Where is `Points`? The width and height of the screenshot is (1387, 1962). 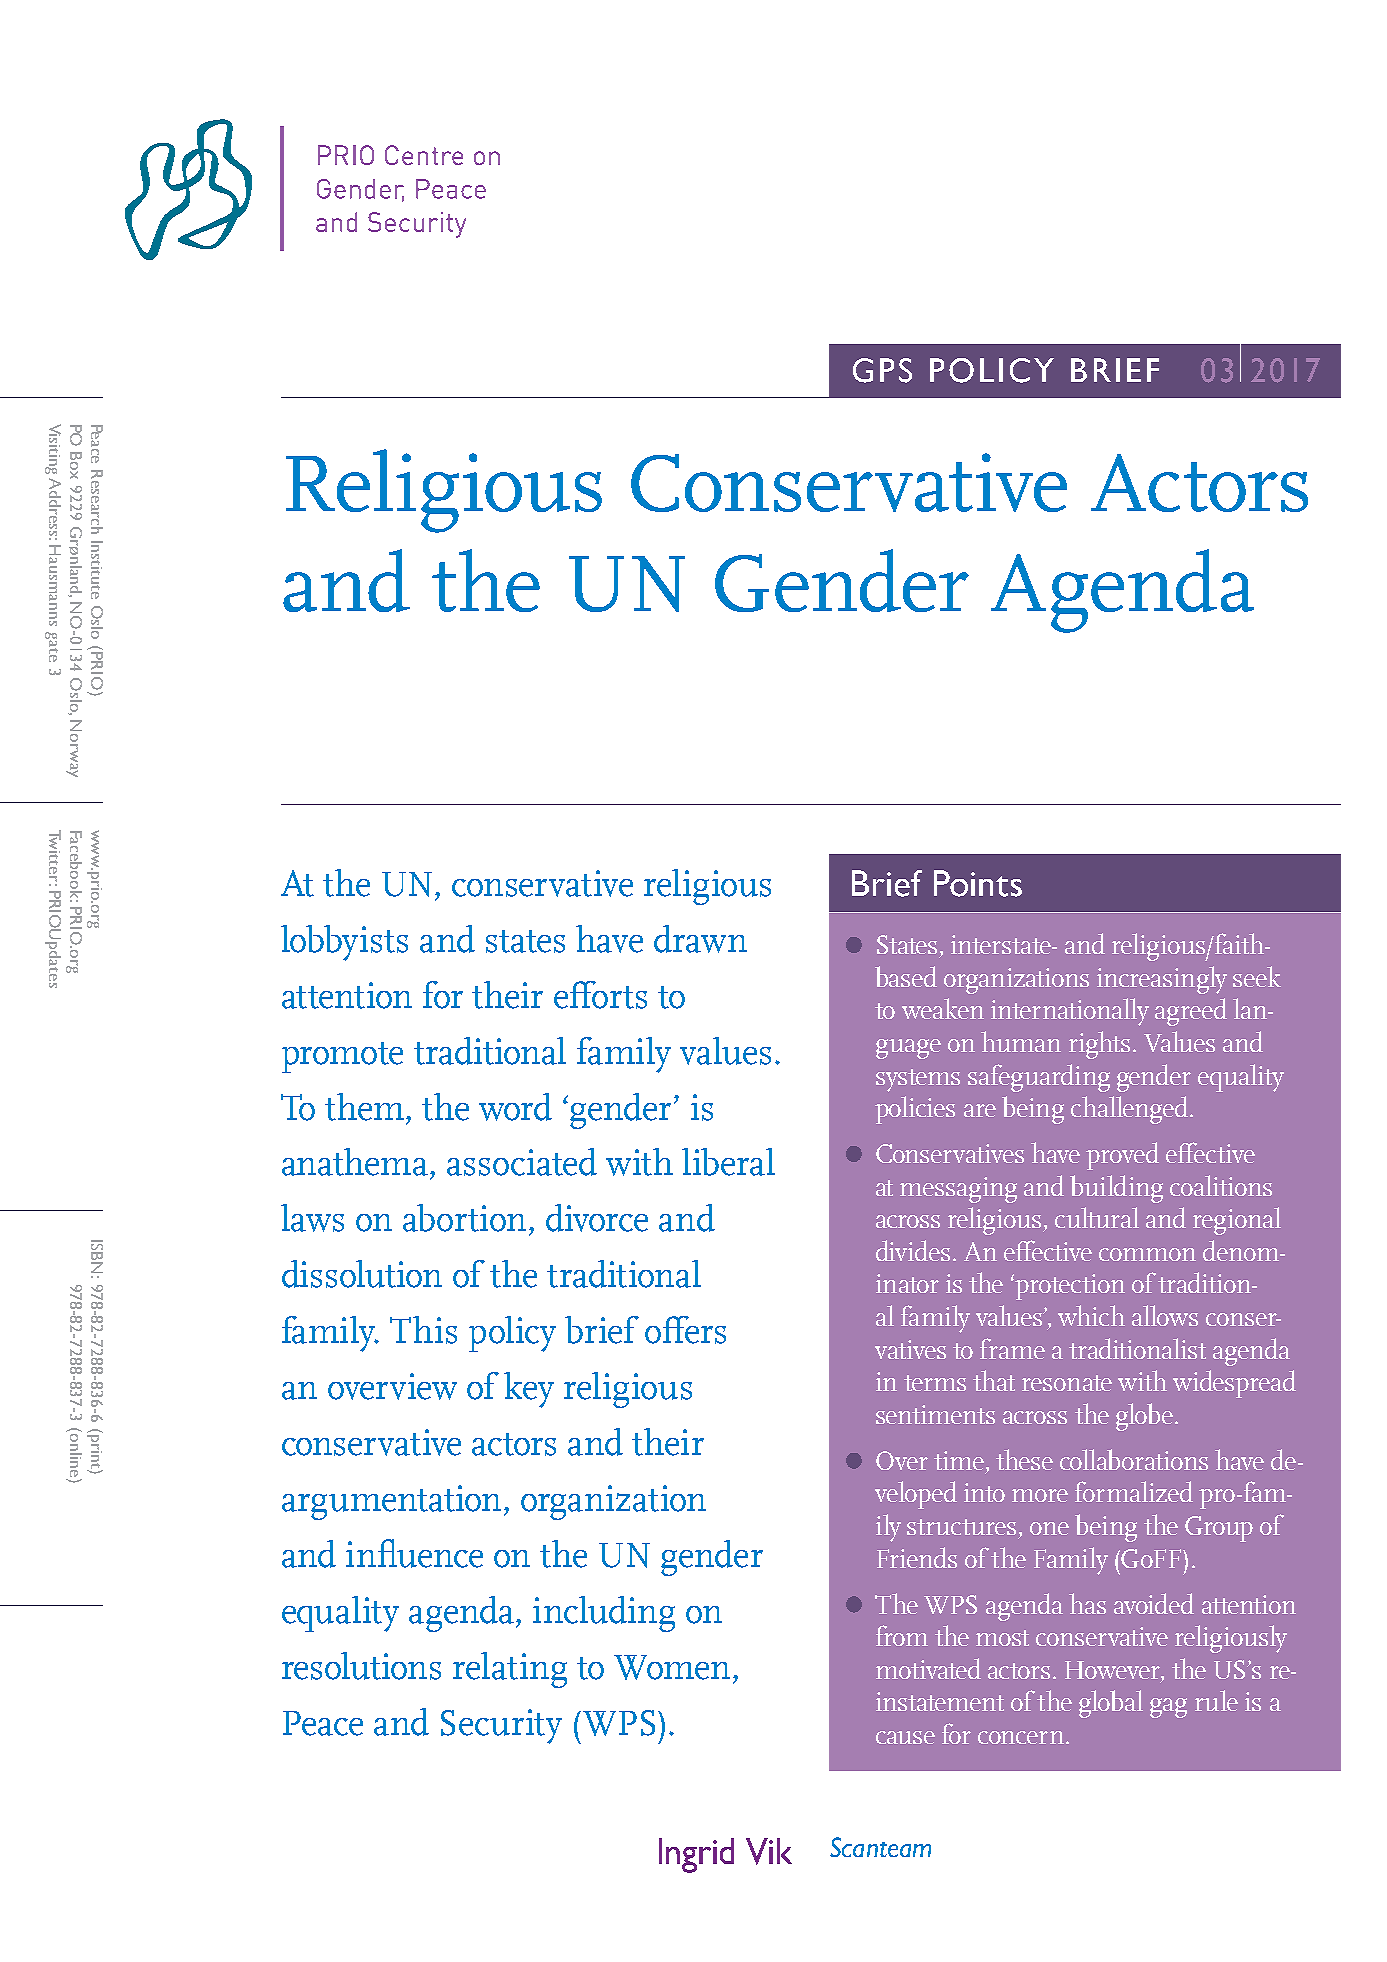
Points is located at coordinates (978, 883).
